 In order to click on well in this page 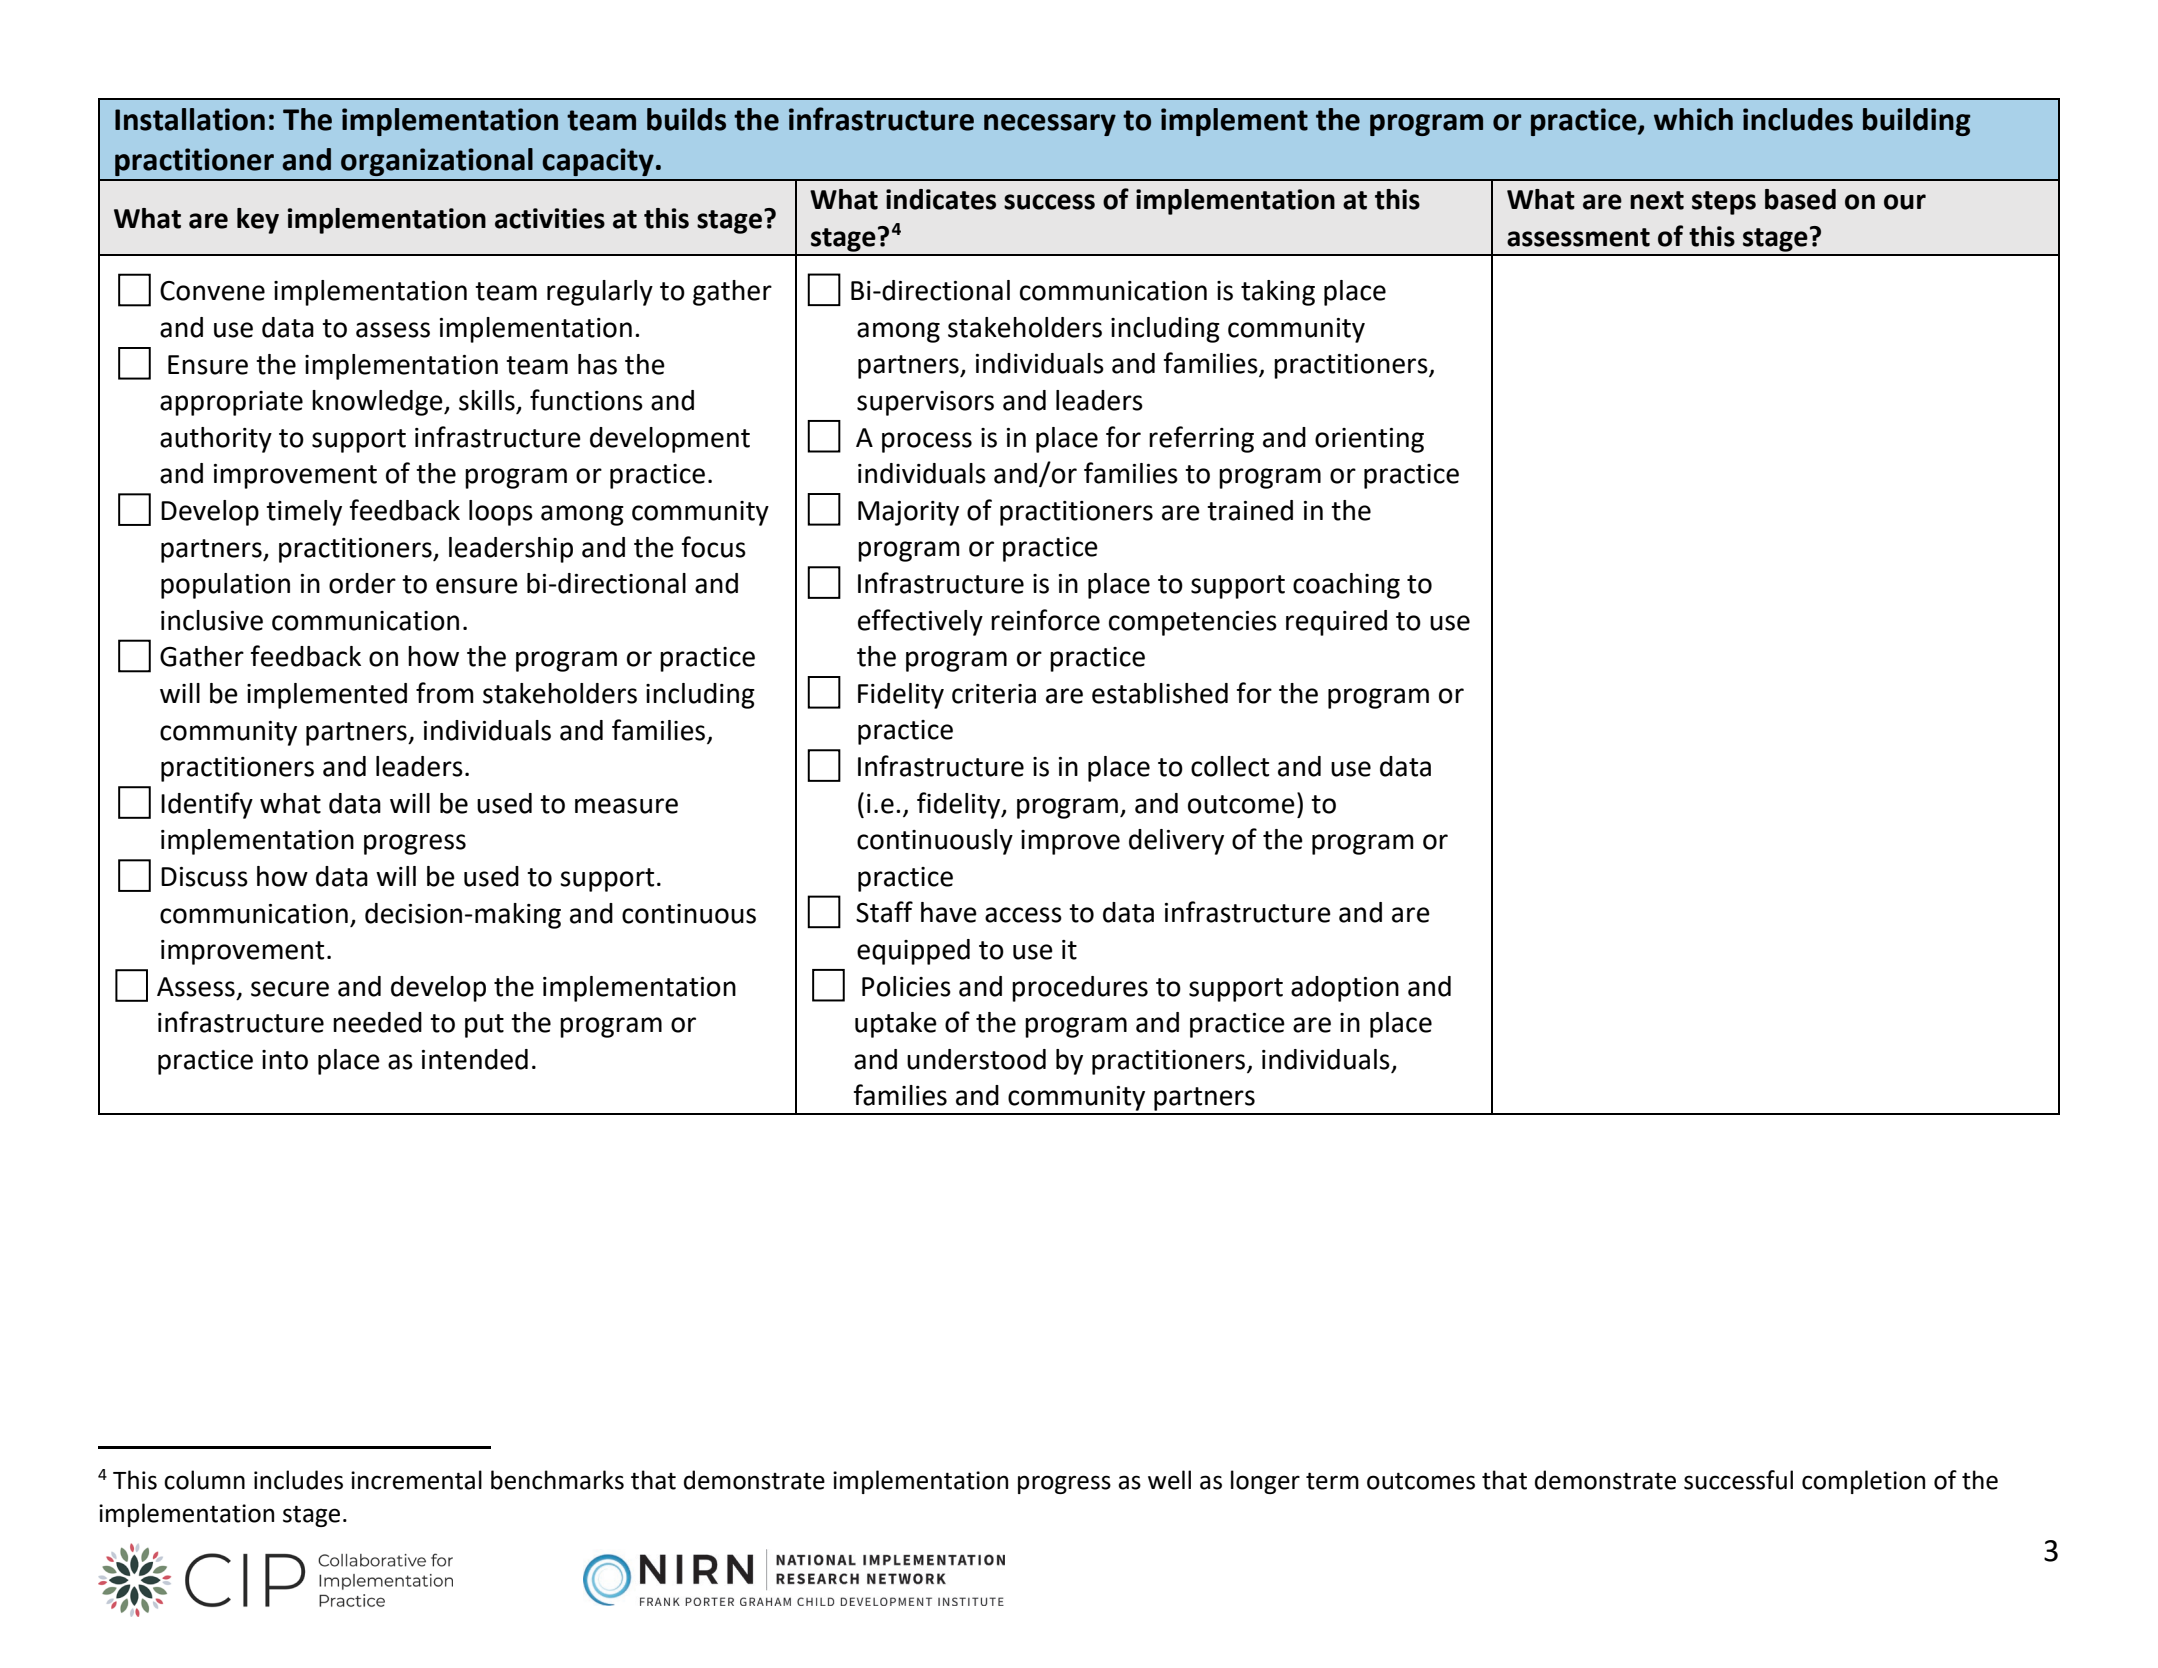, I will do `click(1169, 1480)`.
